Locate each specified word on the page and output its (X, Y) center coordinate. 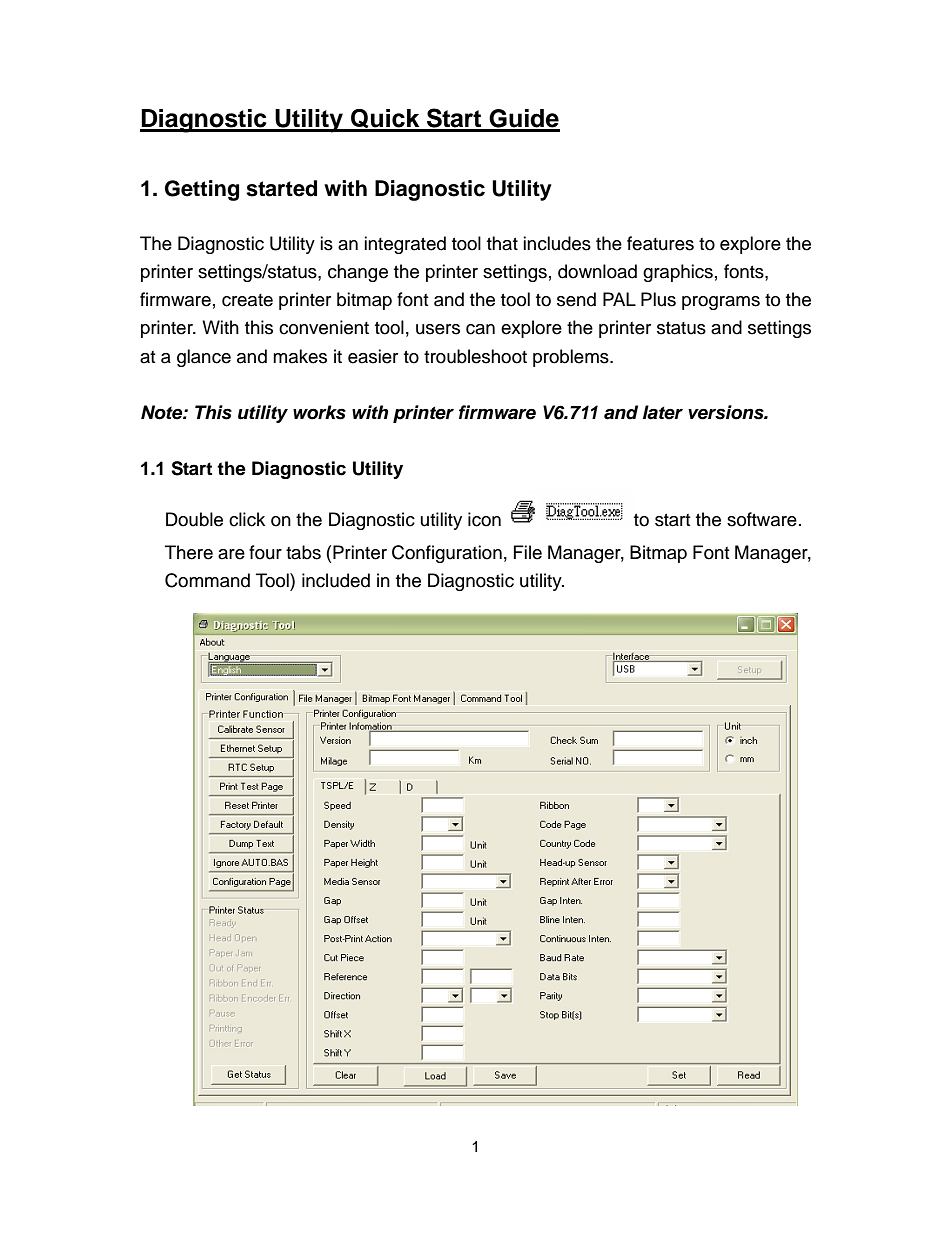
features (660, 243)
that (502, 243)
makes (300, 356)
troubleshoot (475, 356)
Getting (202, 190)
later (663, 412)
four (265, 552)
